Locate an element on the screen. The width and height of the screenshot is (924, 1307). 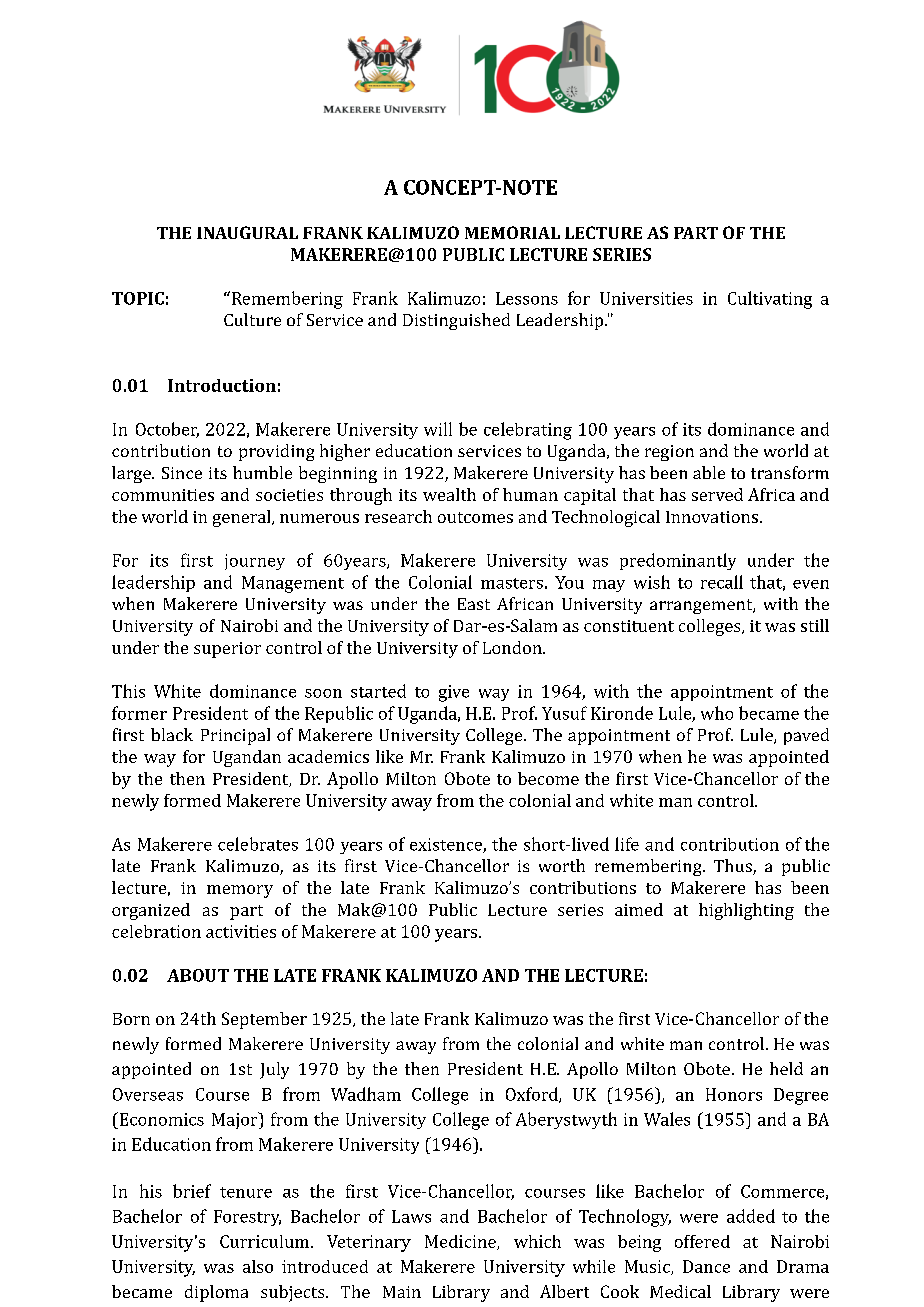
July is located at coordinates (274, 1070).
